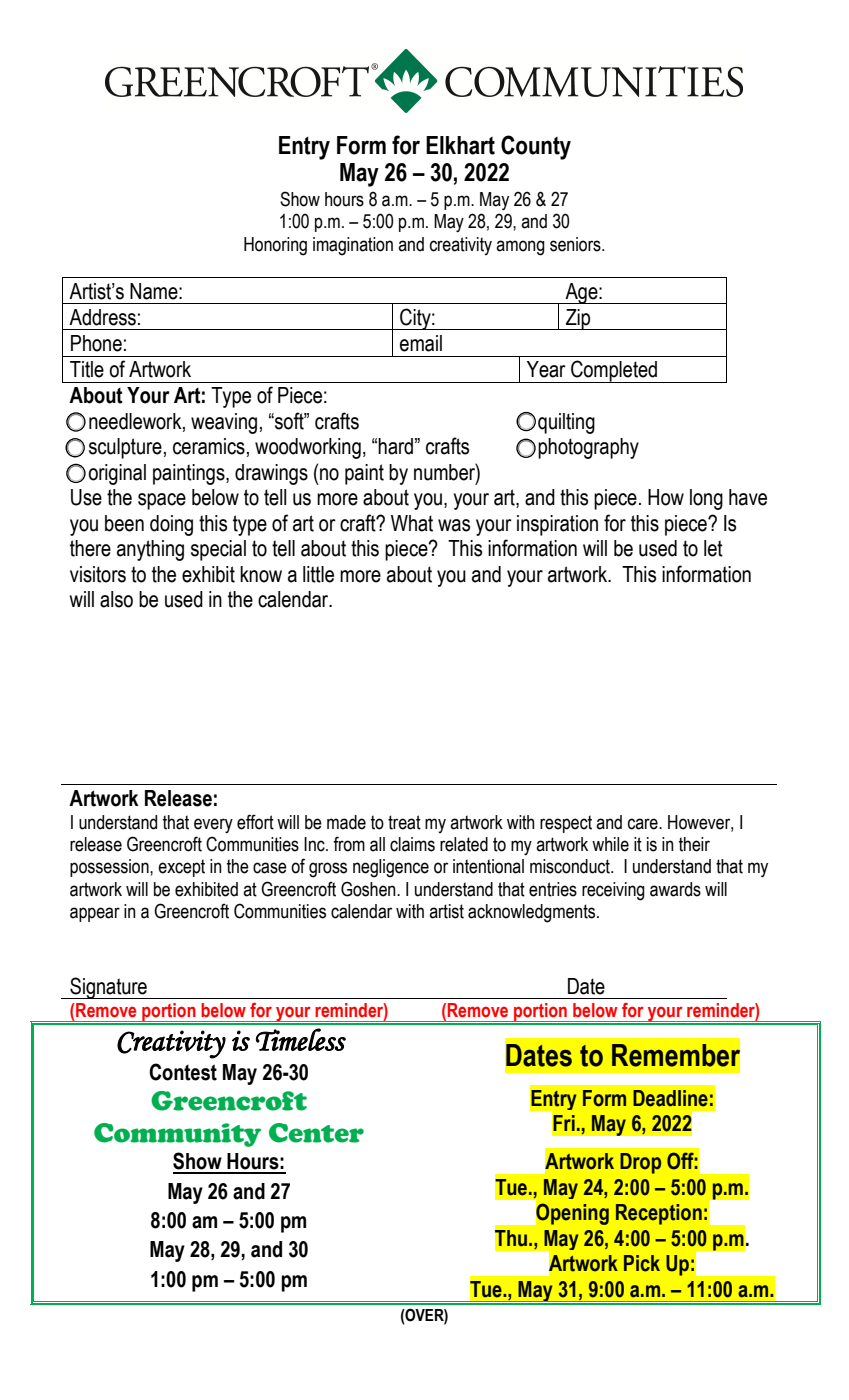 This image has width=849, height=1400. I want to click on Center, so click(316, 1133).
